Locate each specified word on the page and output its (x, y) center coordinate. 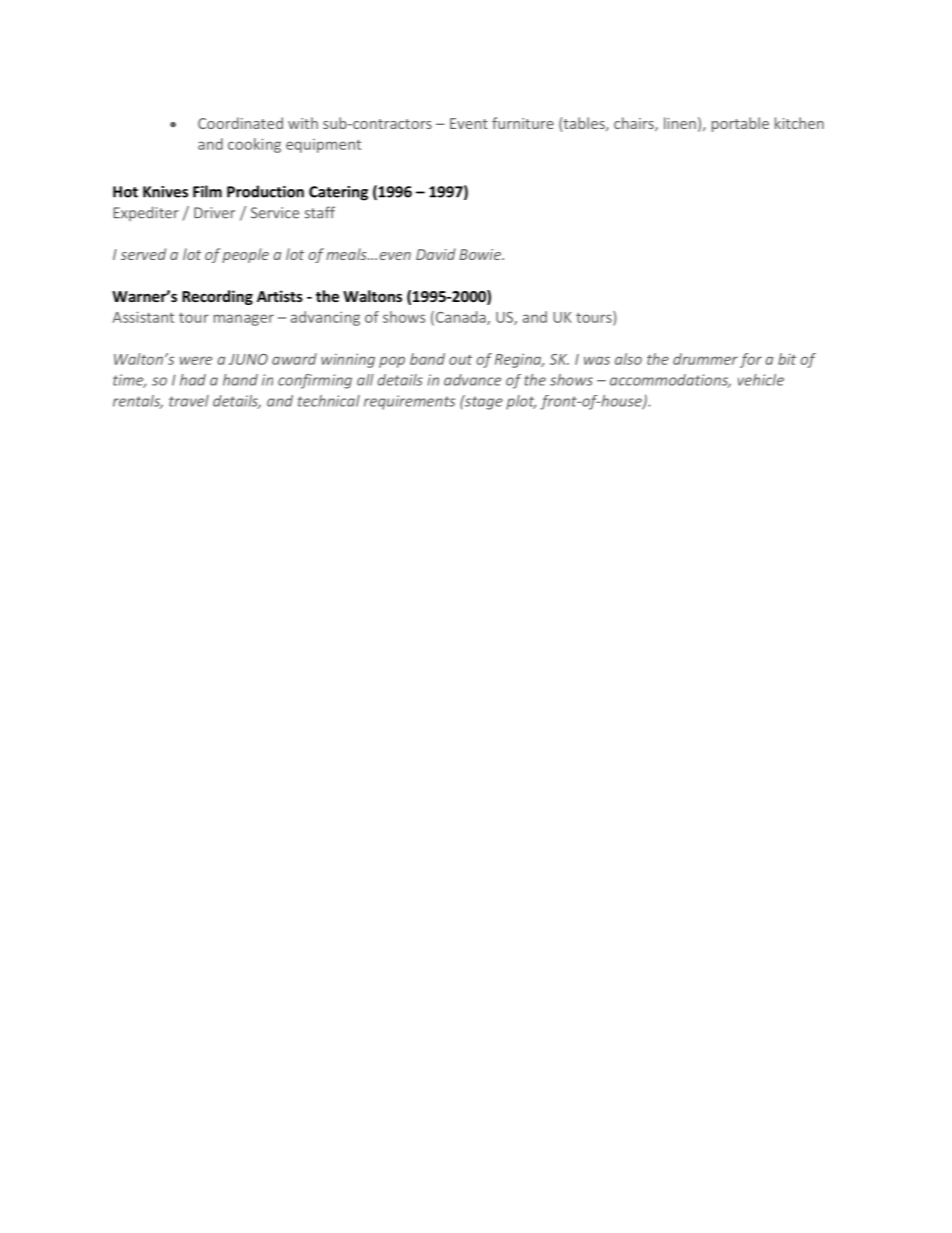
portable (740, 124)
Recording (217, 297)
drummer (705, 359)
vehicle (761, 380)
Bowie (481, 254)
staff (320, 212)
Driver (214, 213)
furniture (523, 123)
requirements (409, 402)
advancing (325, 318)
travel (189, 401)
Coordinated (240, 123)
